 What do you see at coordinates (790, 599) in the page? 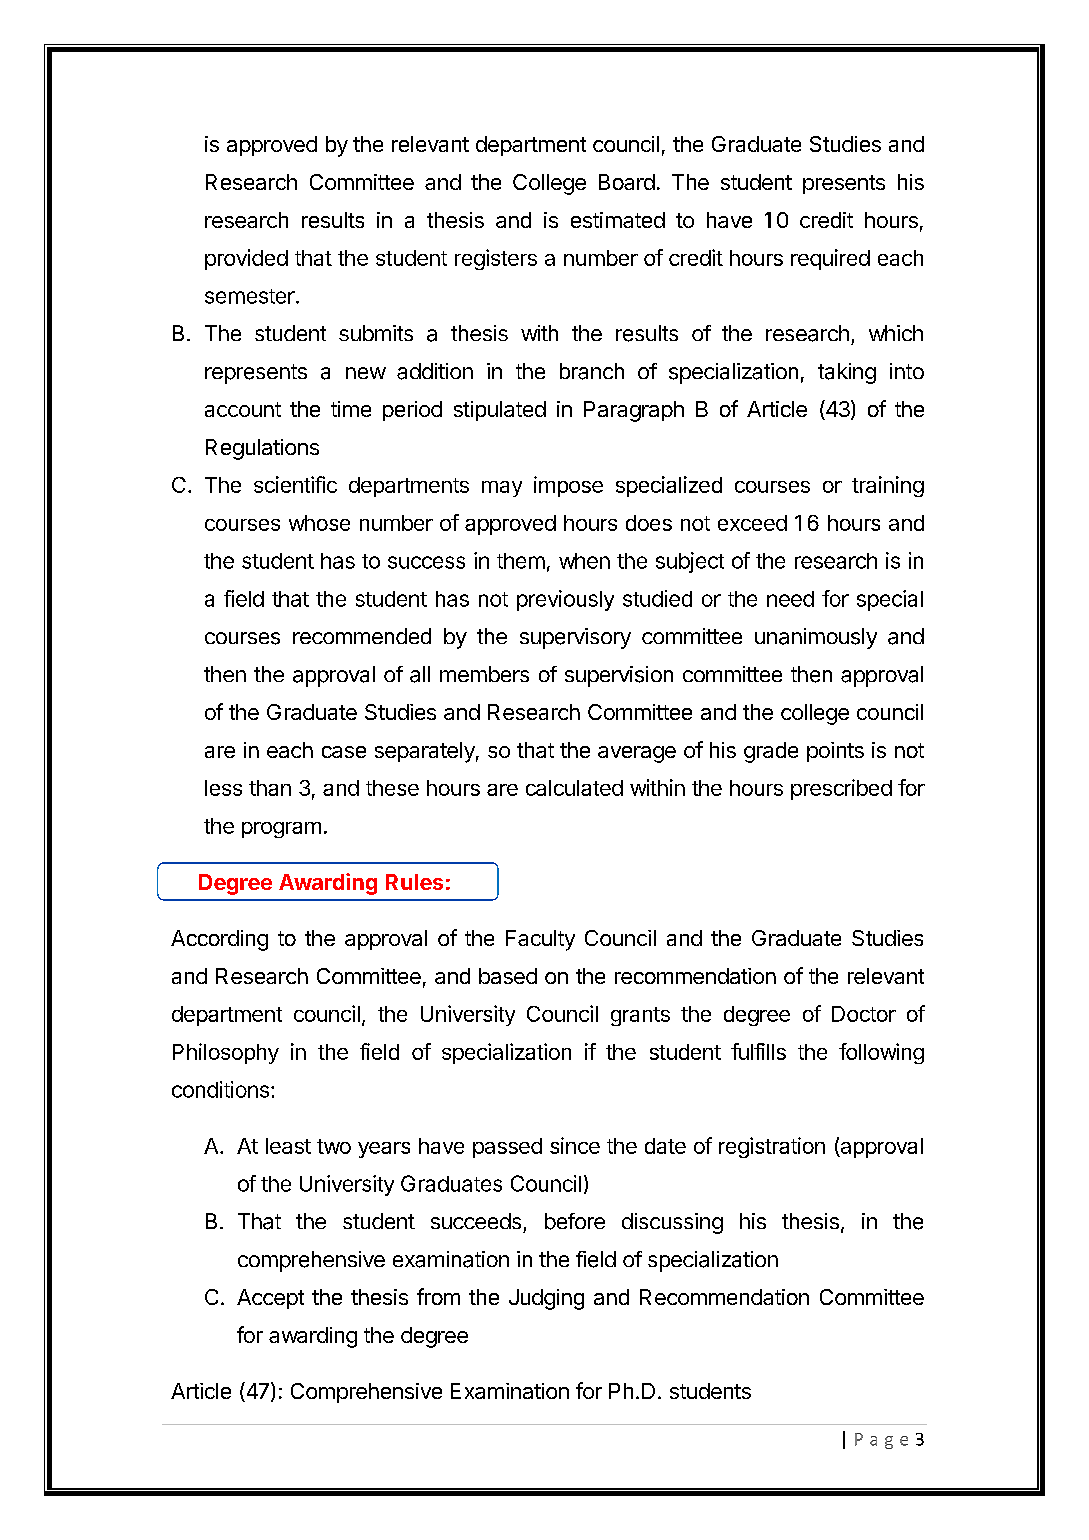
I see `need` at bounding box center [790, 599].
